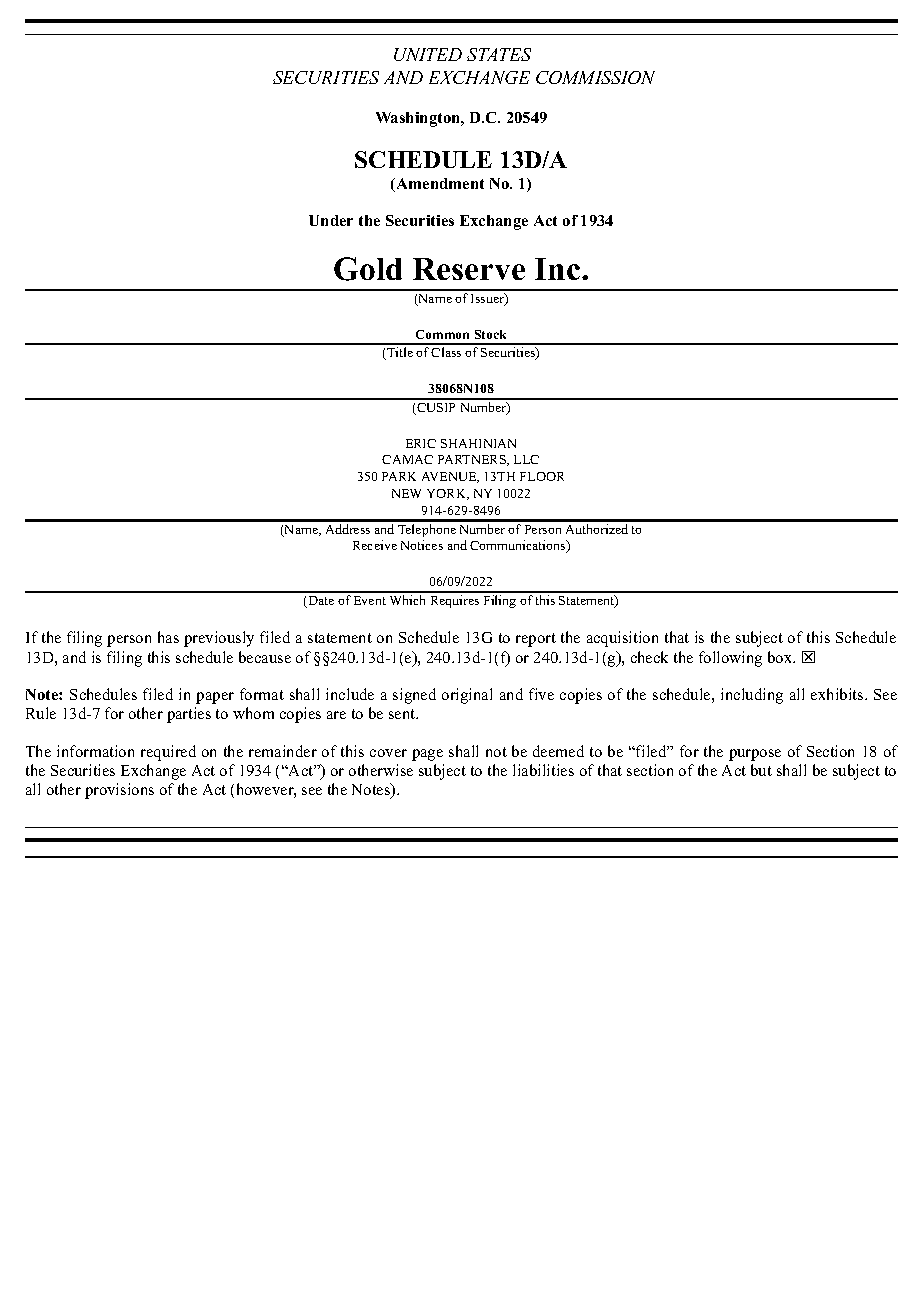  What do you see at coordinates (422, 545) in the screenshot?
I see `Notices` at bounding box center [422, 545].
